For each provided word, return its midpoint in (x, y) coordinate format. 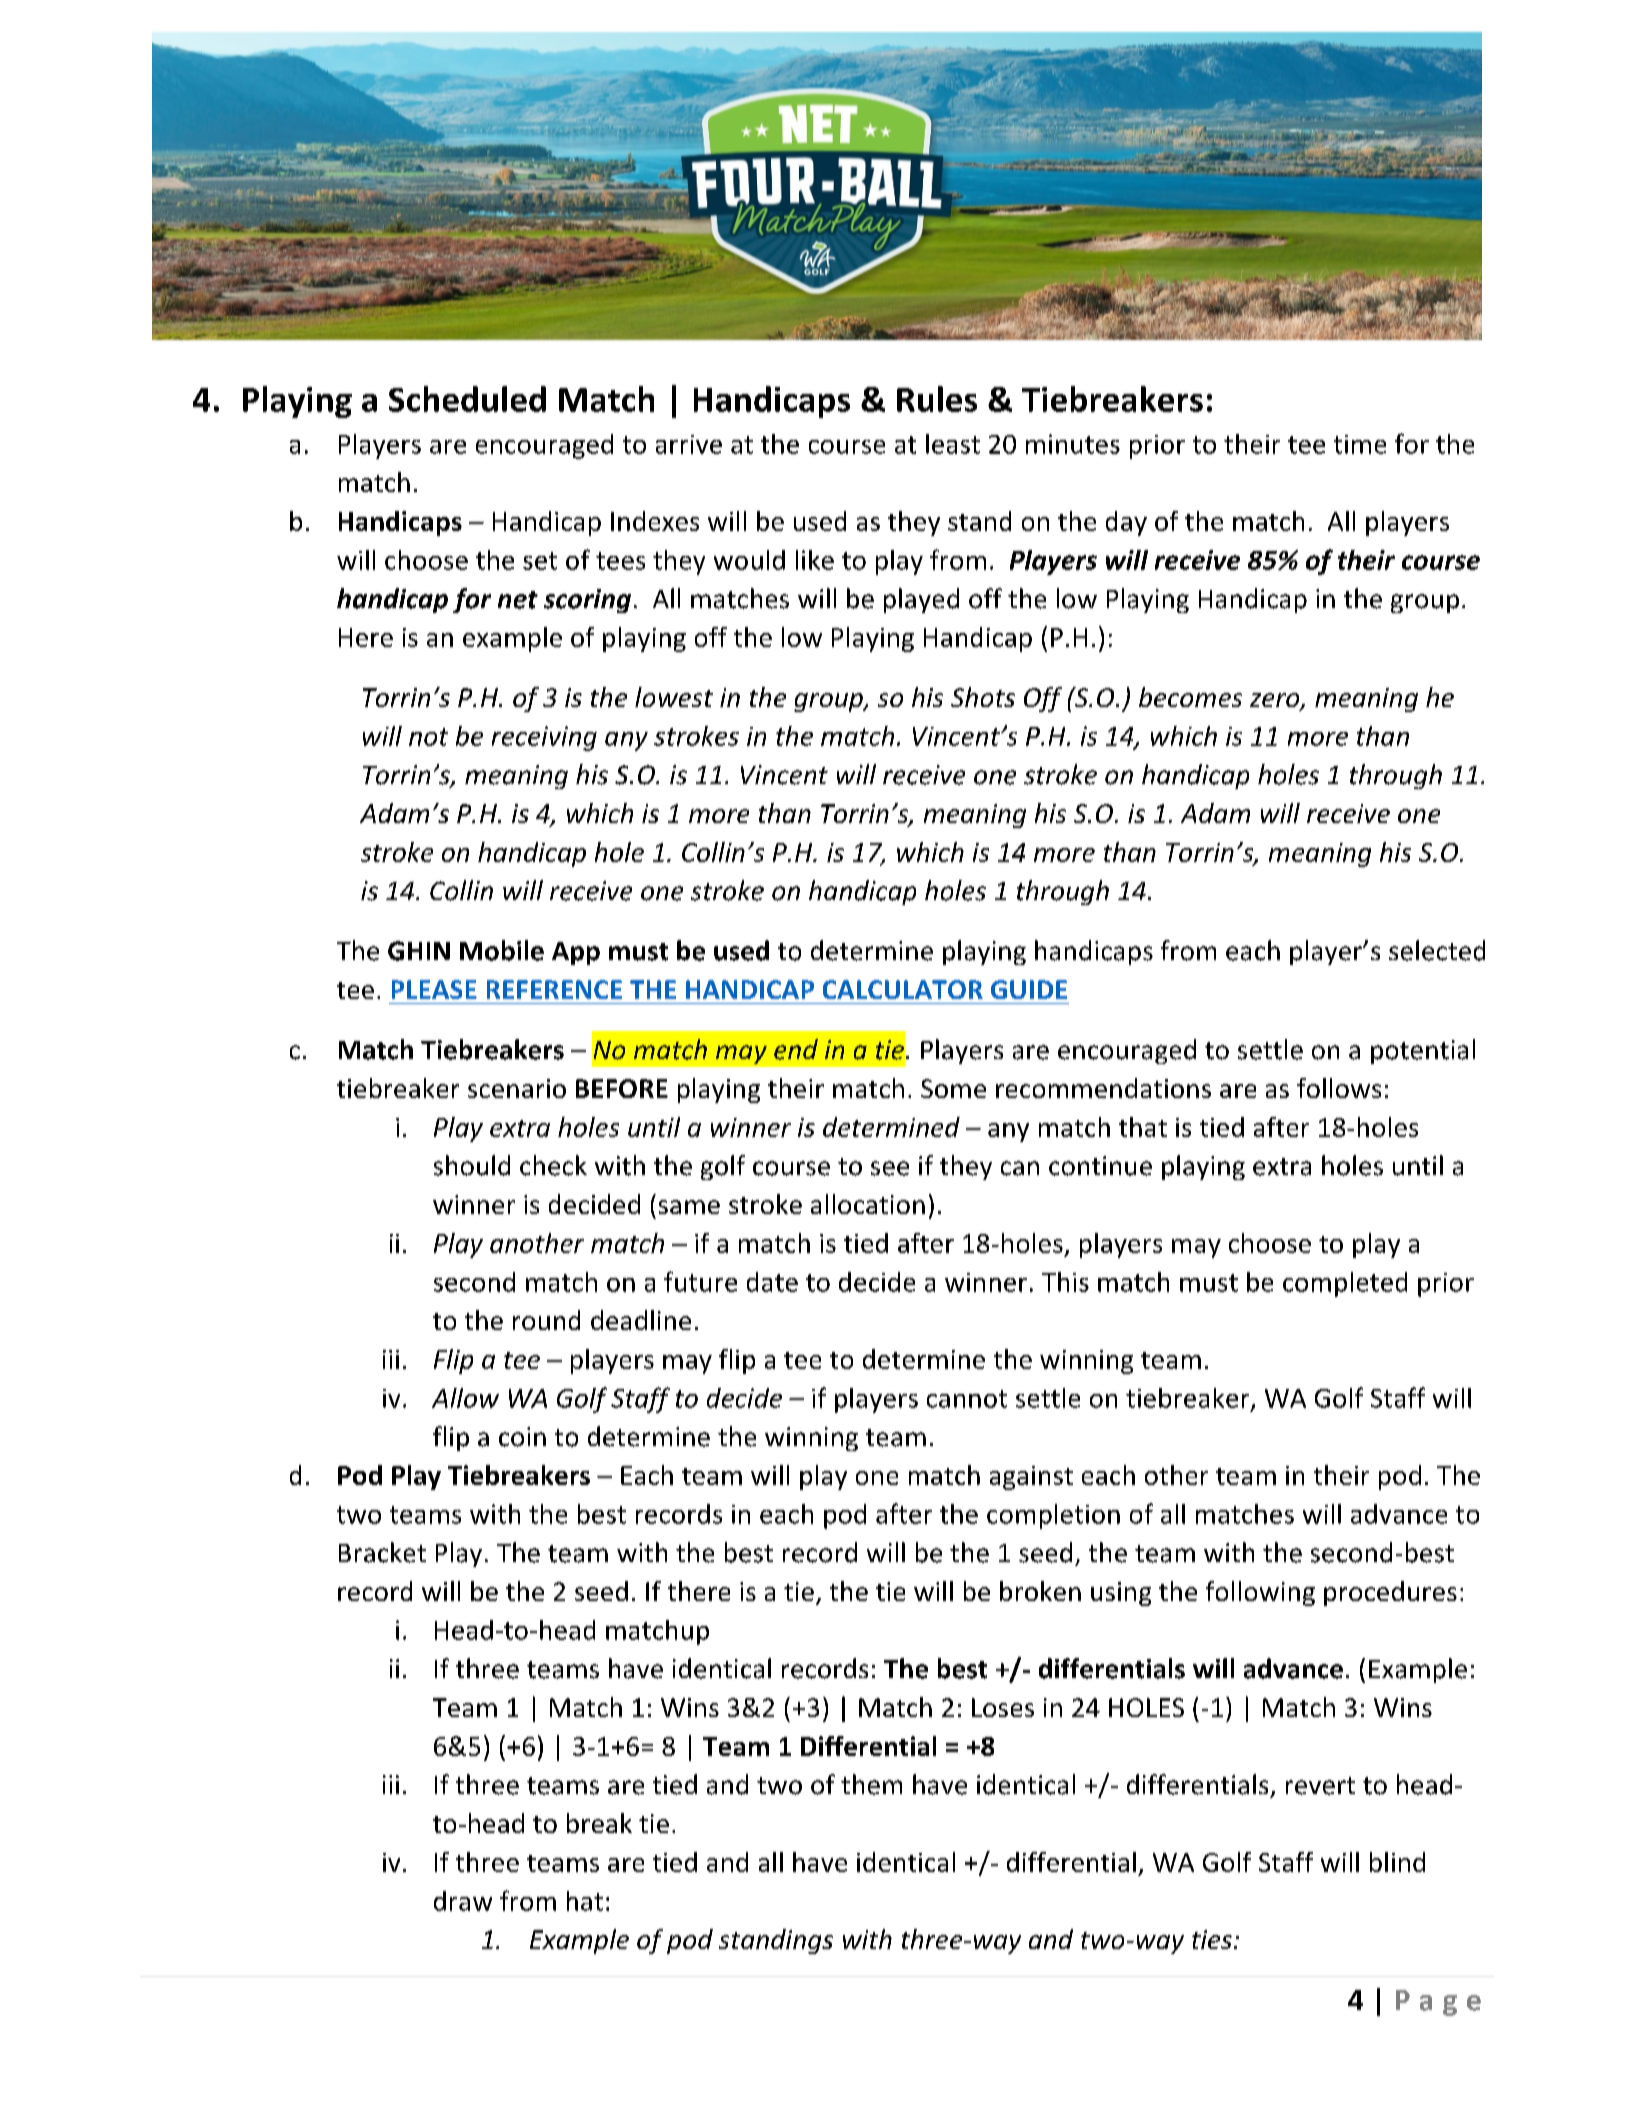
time (1360, 444)
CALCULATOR (903, 989)
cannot (967, 1399)
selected (1437, 950)
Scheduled (467, 399)
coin (522, 1437)
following (1260, 1593)
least (953, 444)
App (576, 953)
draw (463, 1901)
